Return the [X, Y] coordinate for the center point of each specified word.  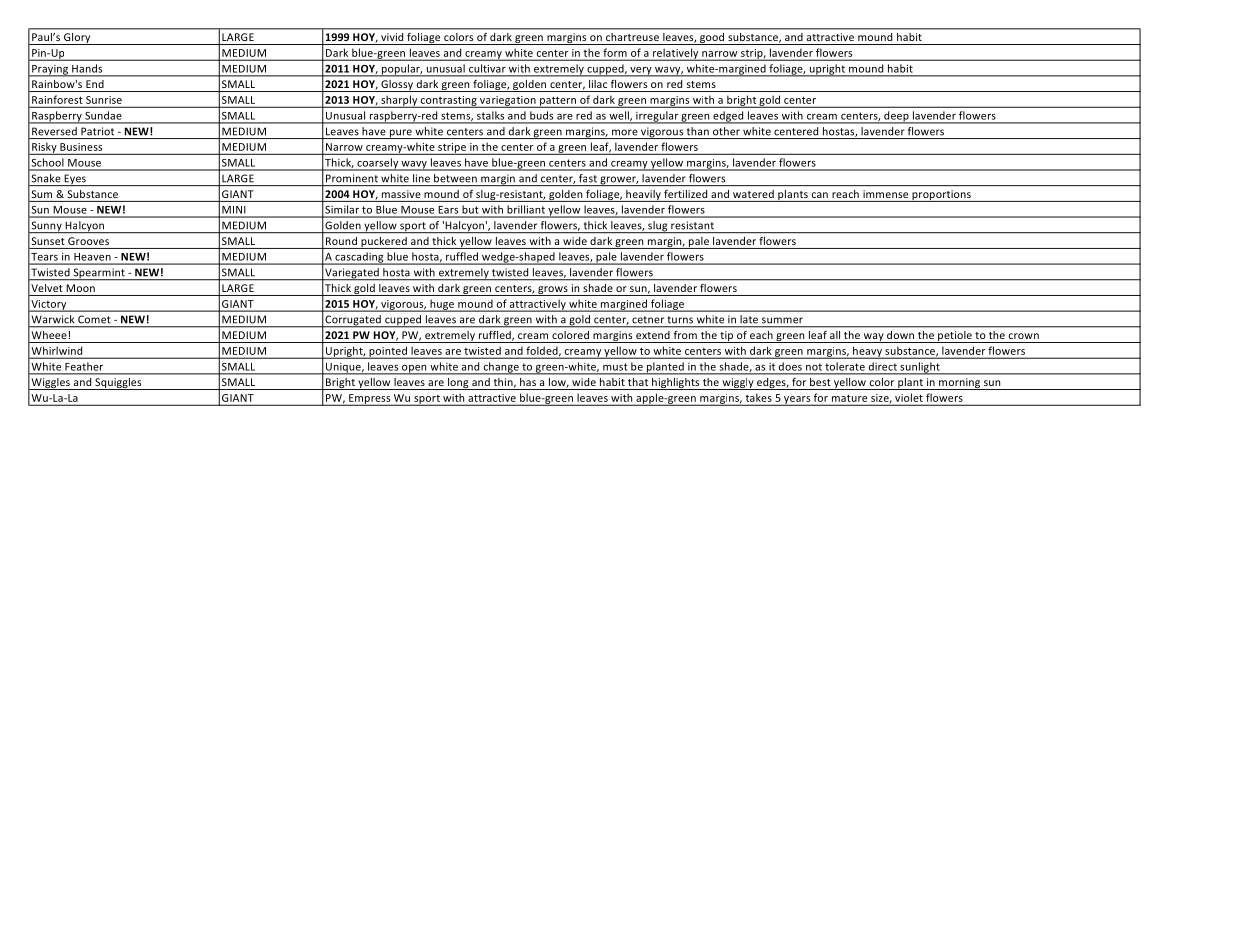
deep [896, 117]
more [625, 132]
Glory [77, 39]
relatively [676, 54]
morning [960, 384]
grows [553, 291]
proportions [941, 196]
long [458, 384]
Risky [44, 148]
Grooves [88, 241]
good [712, 39]
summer [782, 320]
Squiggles [118, 384]
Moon [81, 288]
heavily [643, 196]
